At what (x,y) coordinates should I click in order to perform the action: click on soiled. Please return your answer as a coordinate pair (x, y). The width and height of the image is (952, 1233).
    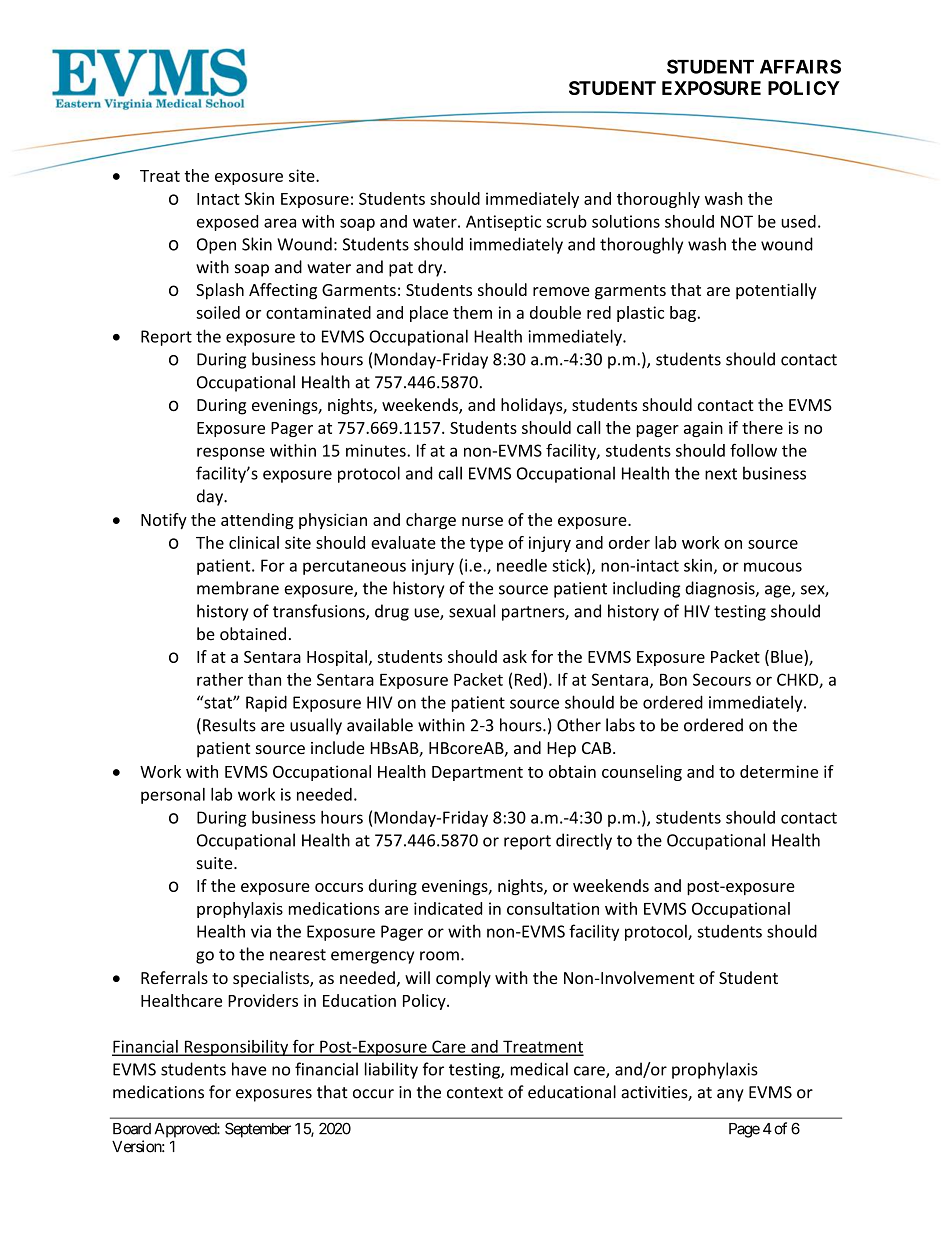
    Looking at the image, I should click on (218, 312).
